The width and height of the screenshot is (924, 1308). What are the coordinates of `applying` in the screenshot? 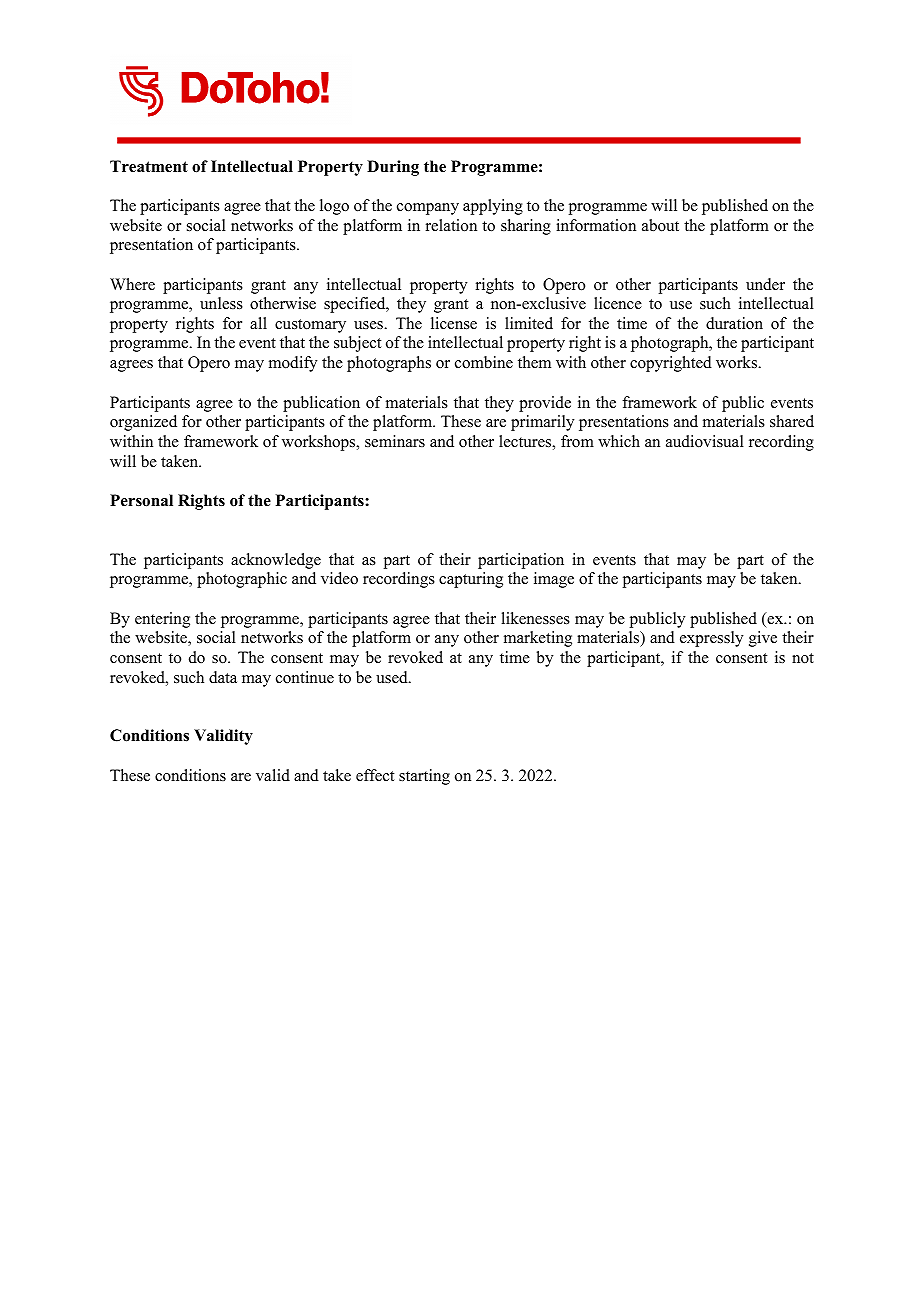 It's located at (493, 207).
